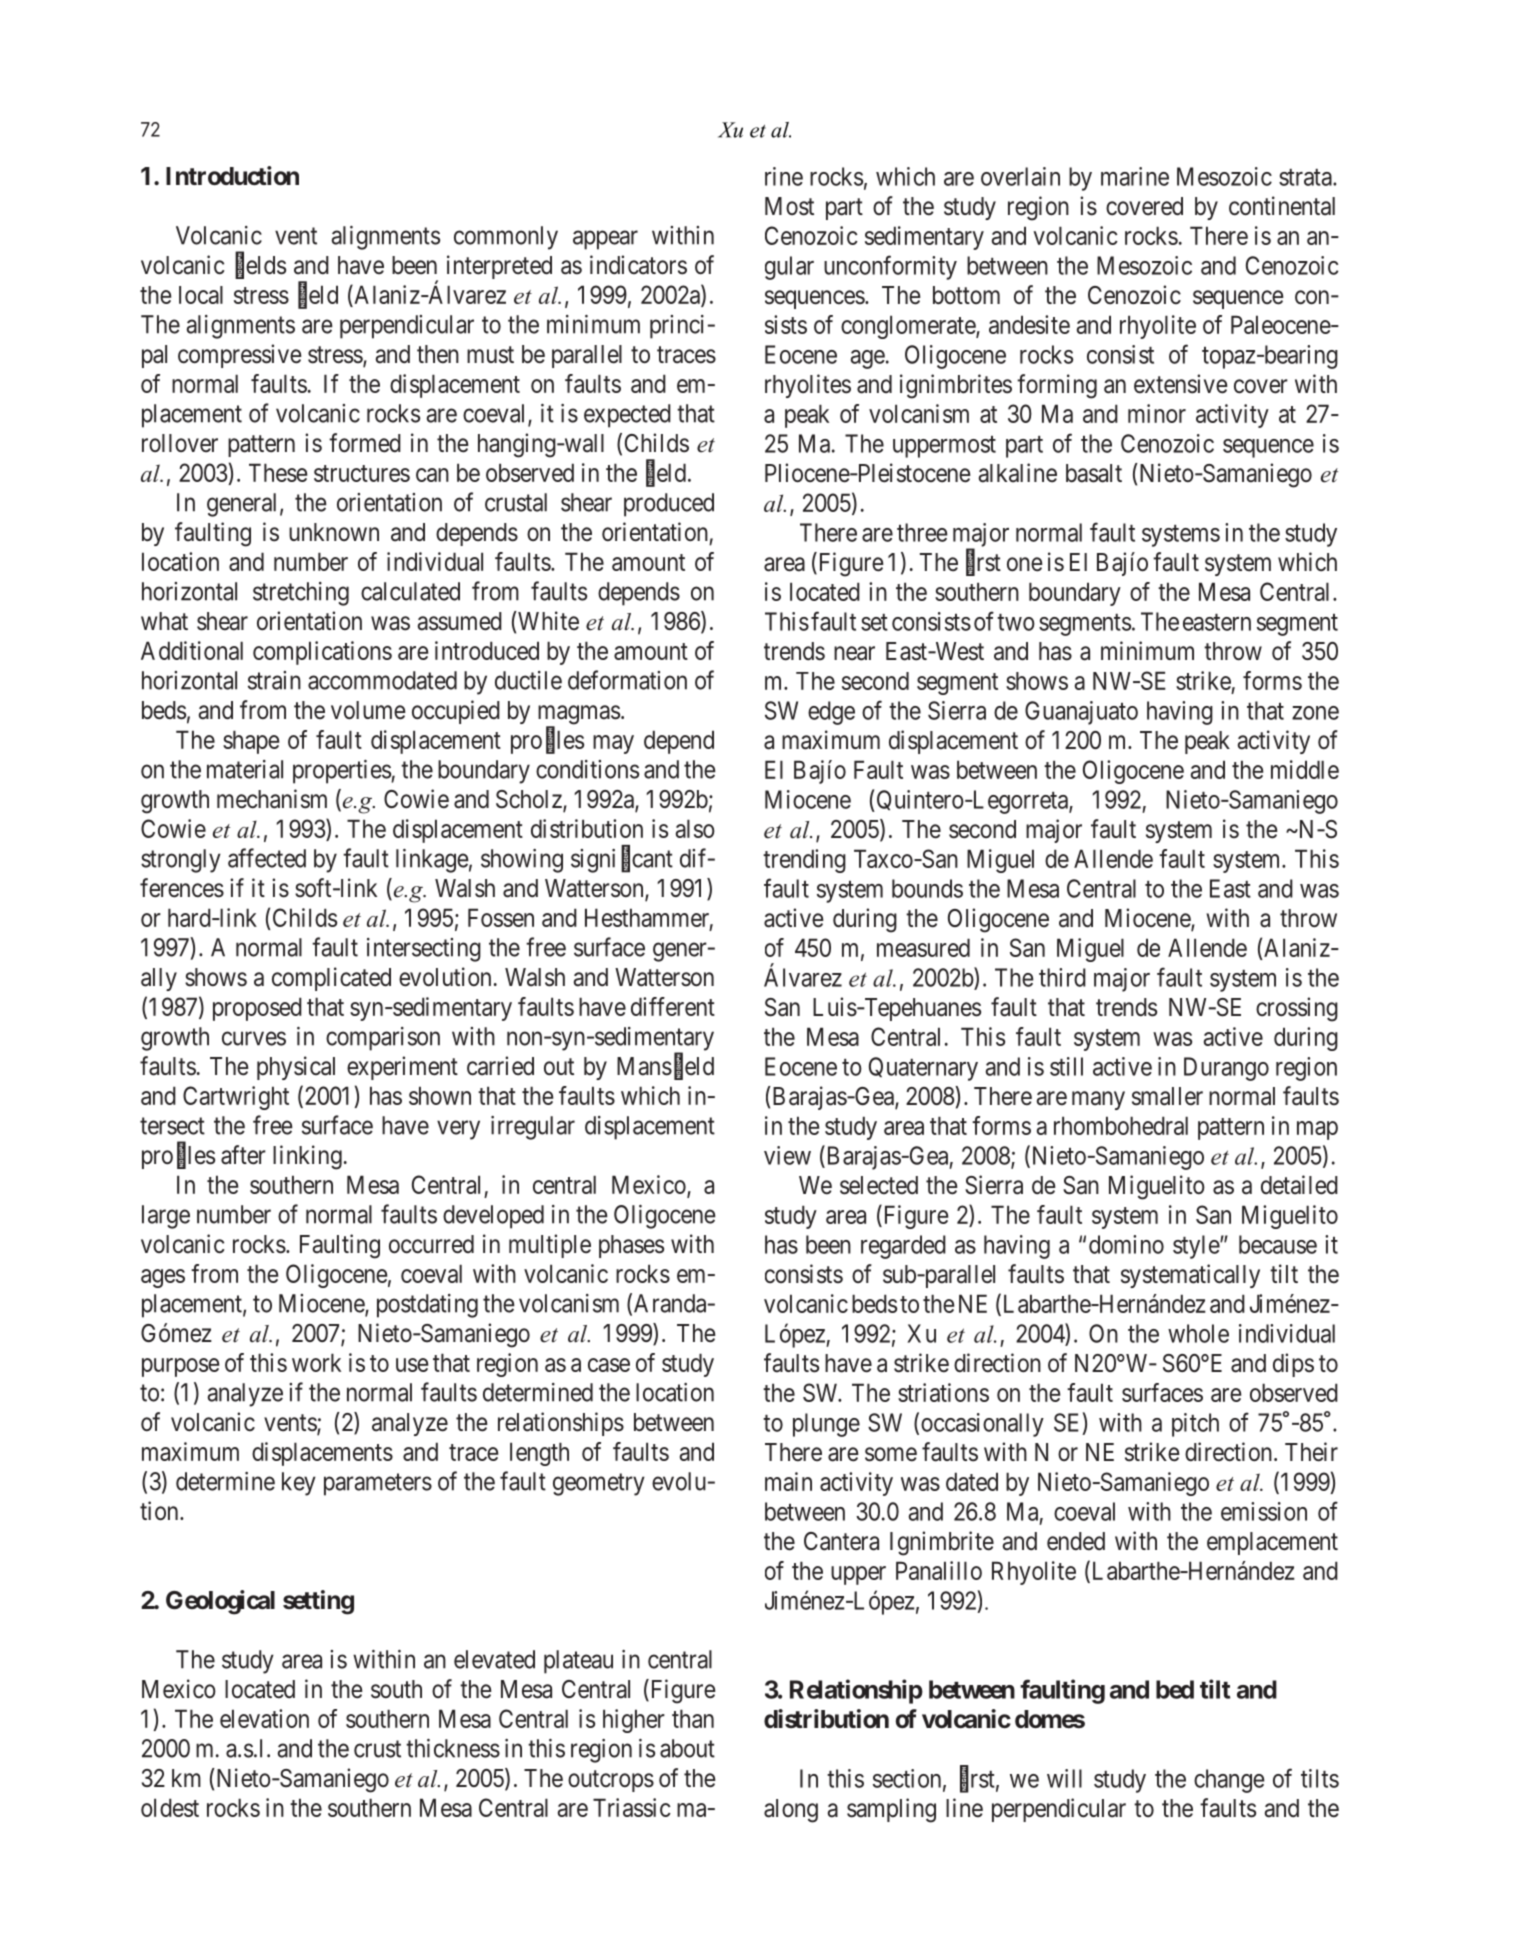  I want to click on about, so click(687, 1748).
